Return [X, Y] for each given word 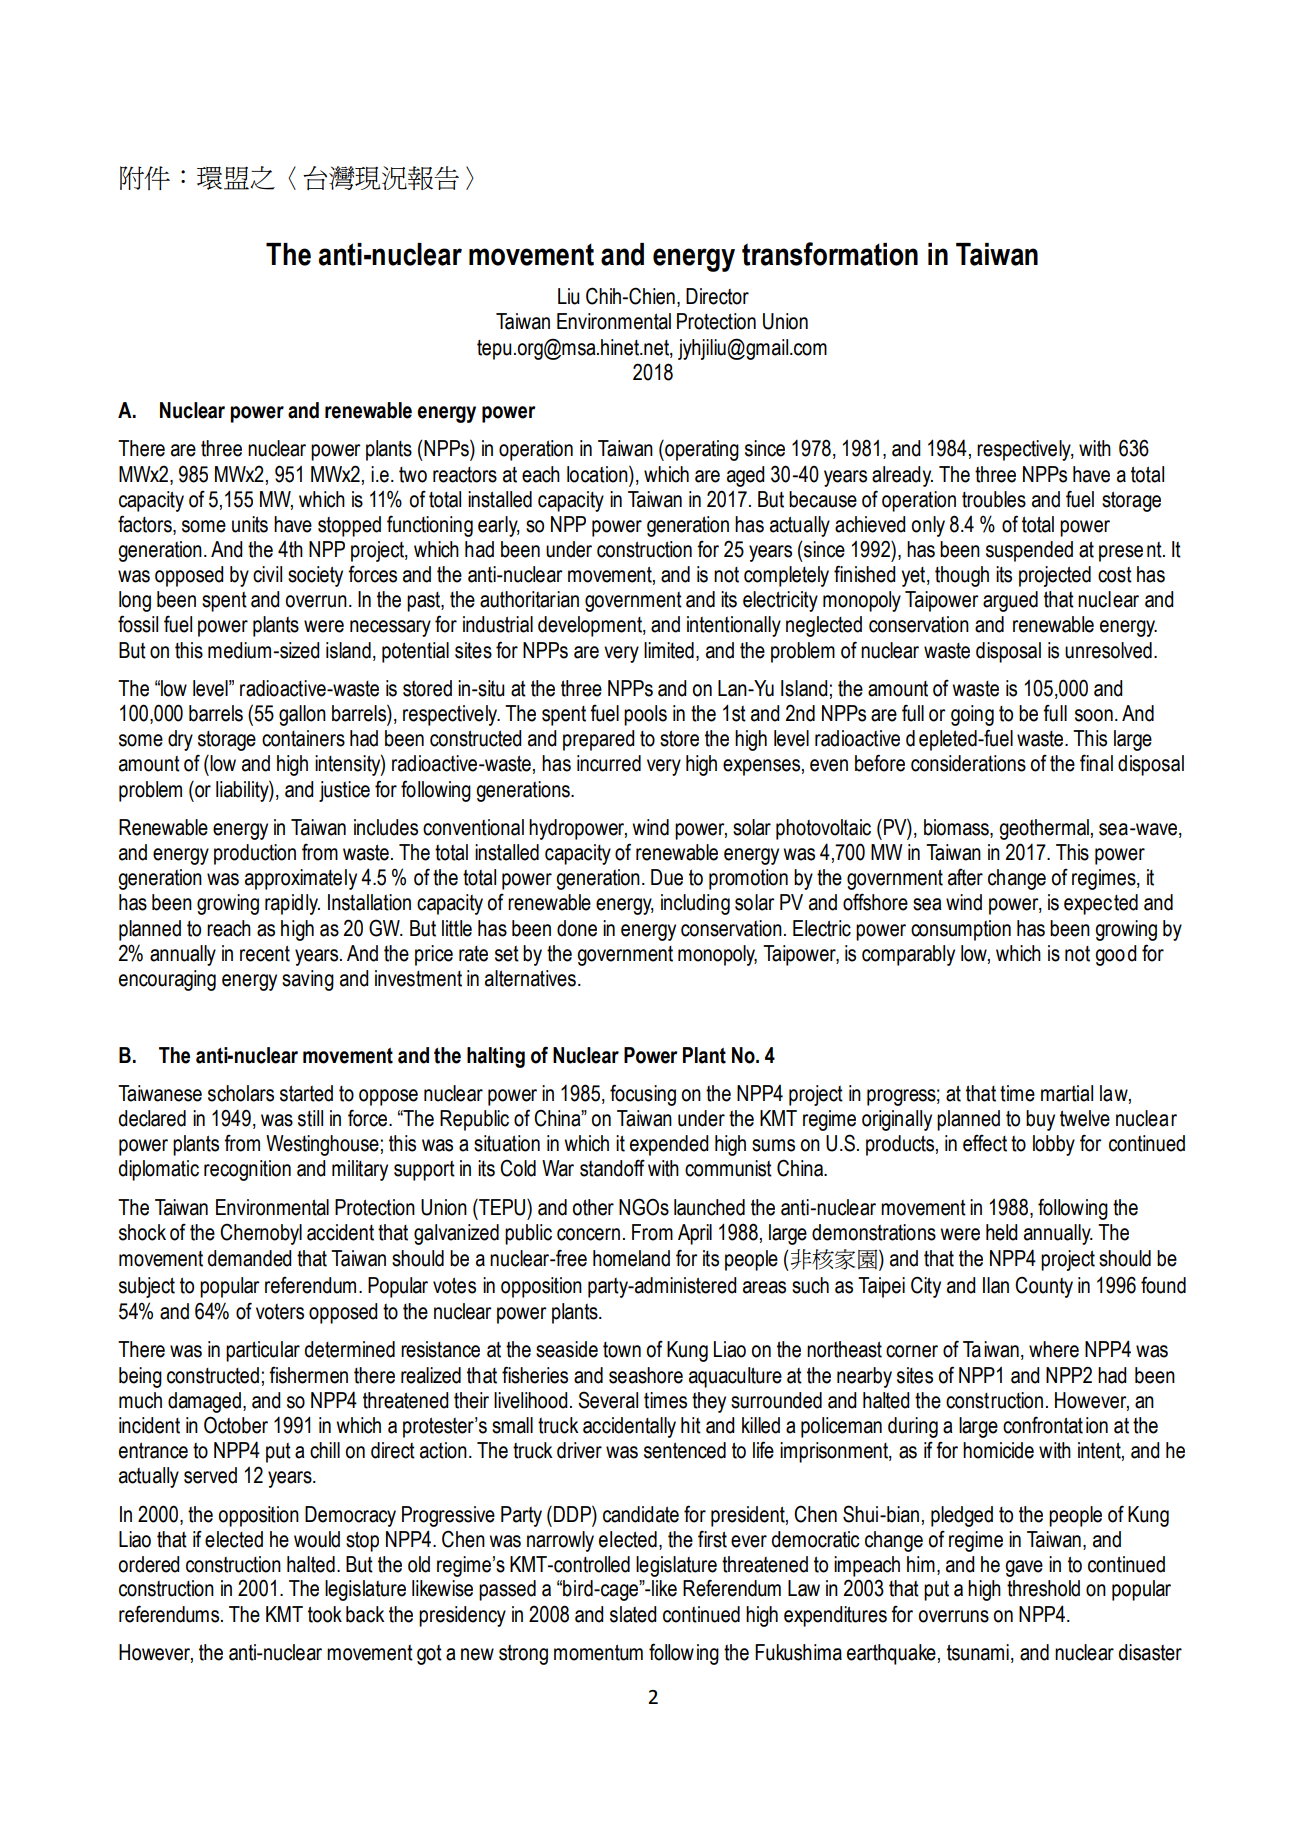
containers [303, 738]
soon [1094, 715]
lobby [1054, 1145]
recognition [247, 1170]
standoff [612, 1168]
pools [645, 715]
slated [633, 1614]
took [325, 1614]
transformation [830, 254]
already [902, 476]
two [413, 475]
